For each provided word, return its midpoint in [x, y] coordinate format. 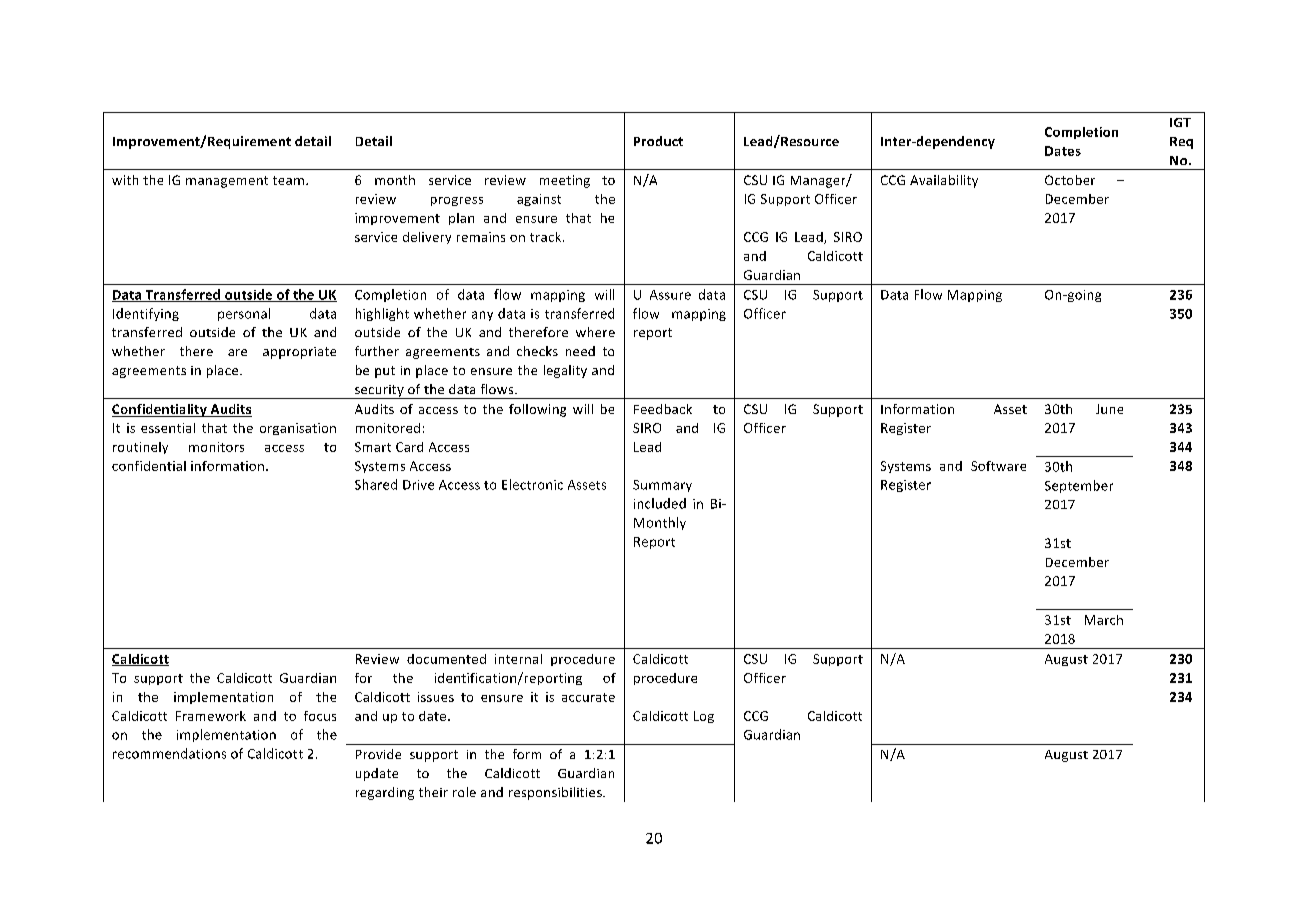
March [1104, 620]
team [290, 180]
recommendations [169, 753]
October [1070, 180]
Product [658, 141]
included [660, 503]
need [580, 351]
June [1109, 409]
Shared [376, 484]
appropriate [299, 353]
